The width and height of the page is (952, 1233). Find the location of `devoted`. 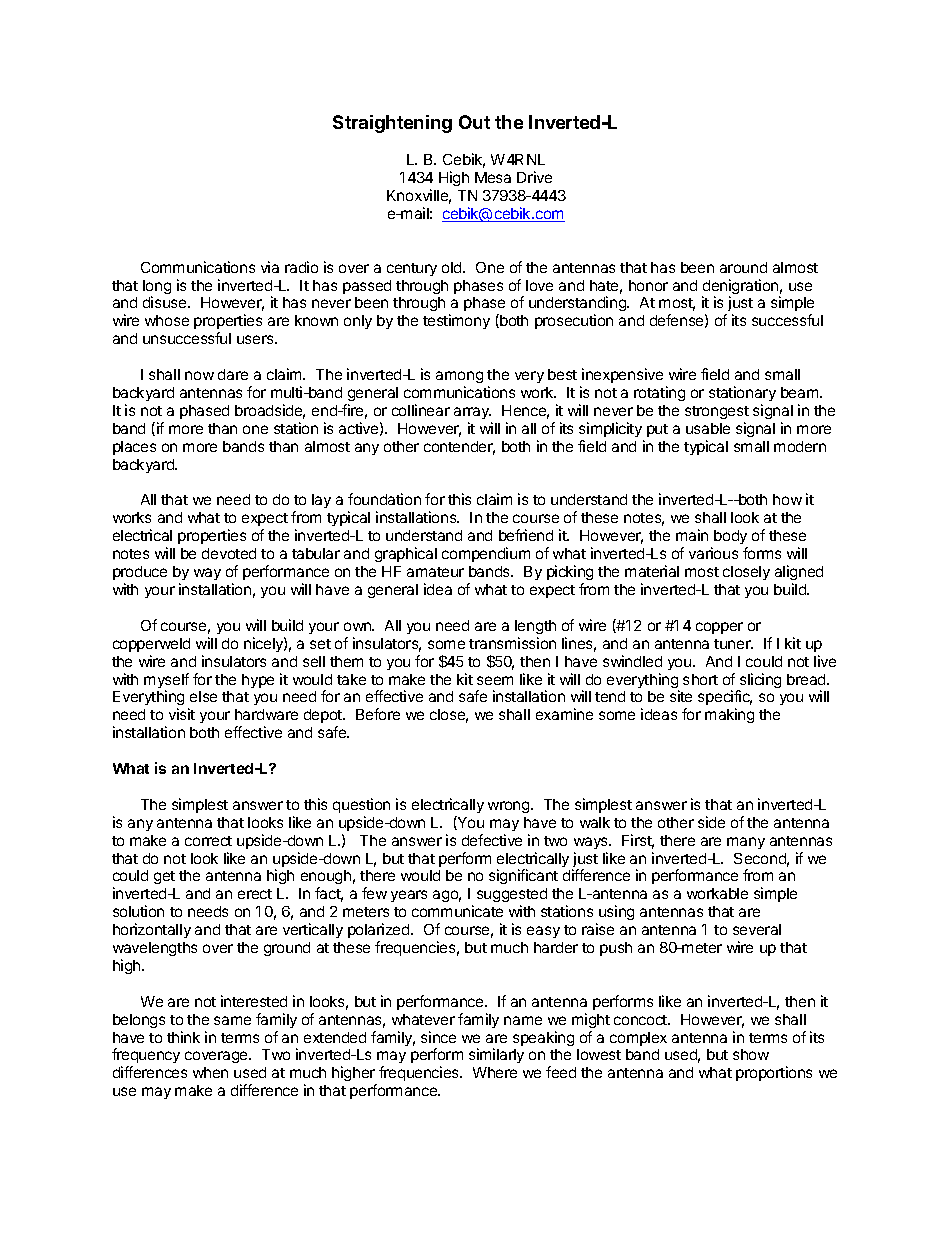

devoted is located at coordinates (229, 553).
